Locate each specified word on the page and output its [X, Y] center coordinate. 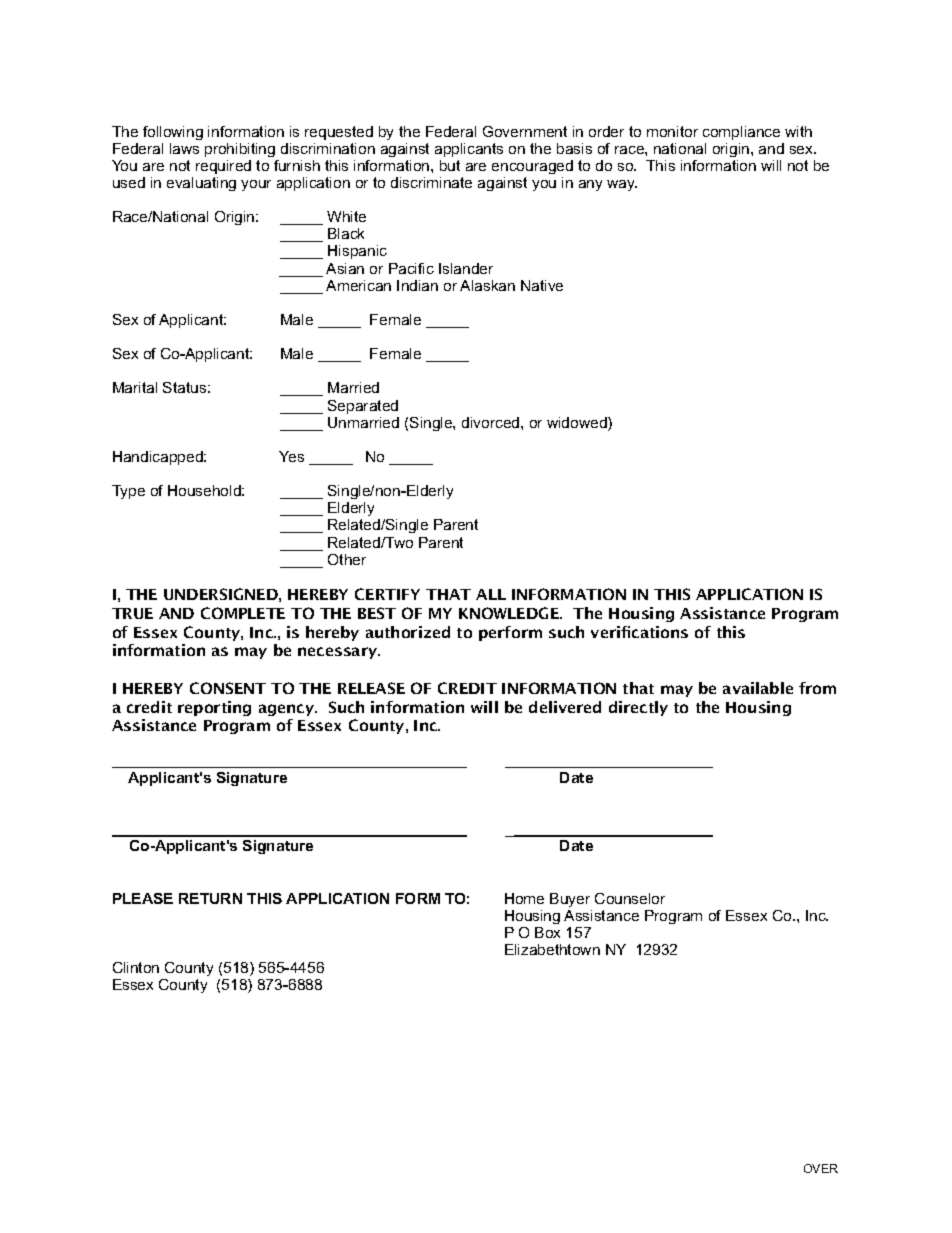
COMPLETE [243, 613]
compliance [741, 133]
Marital [135, 387]
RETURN [210, 898]
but [450, 165]
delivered [565, 707]
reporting [214, 708]
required [223, 167]
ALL [491, 594]
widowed [578, 424]
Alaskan [487, 285]
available [758, 688]
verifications [639, 632]
